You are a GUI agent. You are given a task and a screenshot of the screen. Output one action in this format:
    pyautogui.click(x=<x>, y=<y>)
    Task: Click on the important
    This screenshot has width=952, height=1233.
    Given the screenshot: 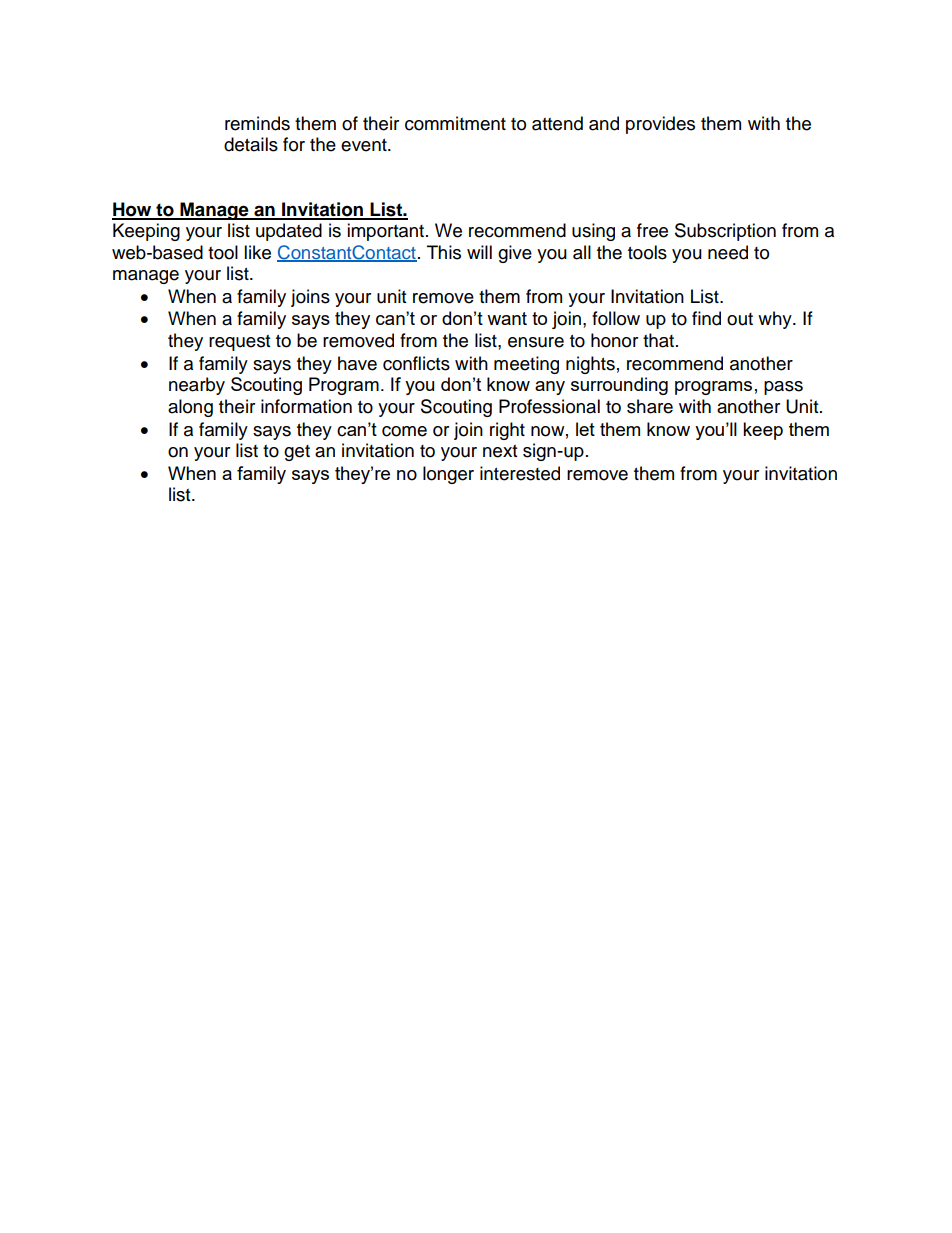 What is the action you would take?
    pyautogui.click(x=387, y=232)
